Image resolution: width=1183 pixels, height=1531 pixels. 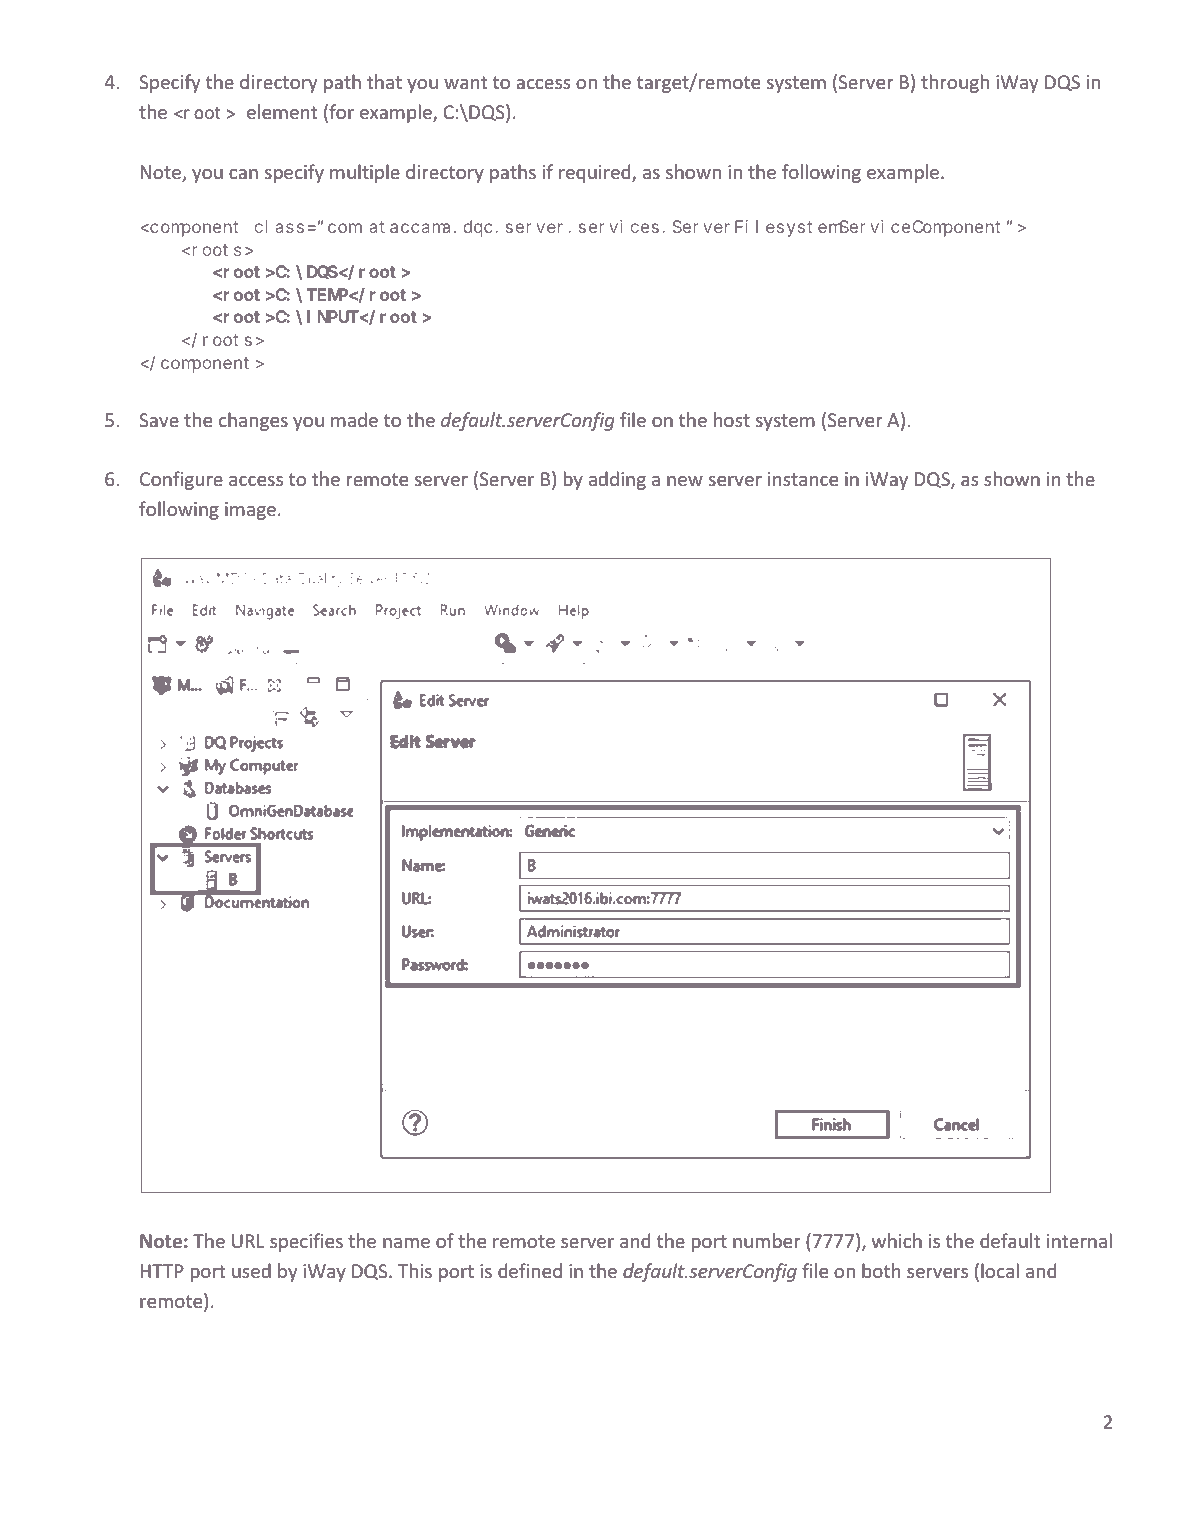 I want to click on adding, so click(x=617, y=480).
